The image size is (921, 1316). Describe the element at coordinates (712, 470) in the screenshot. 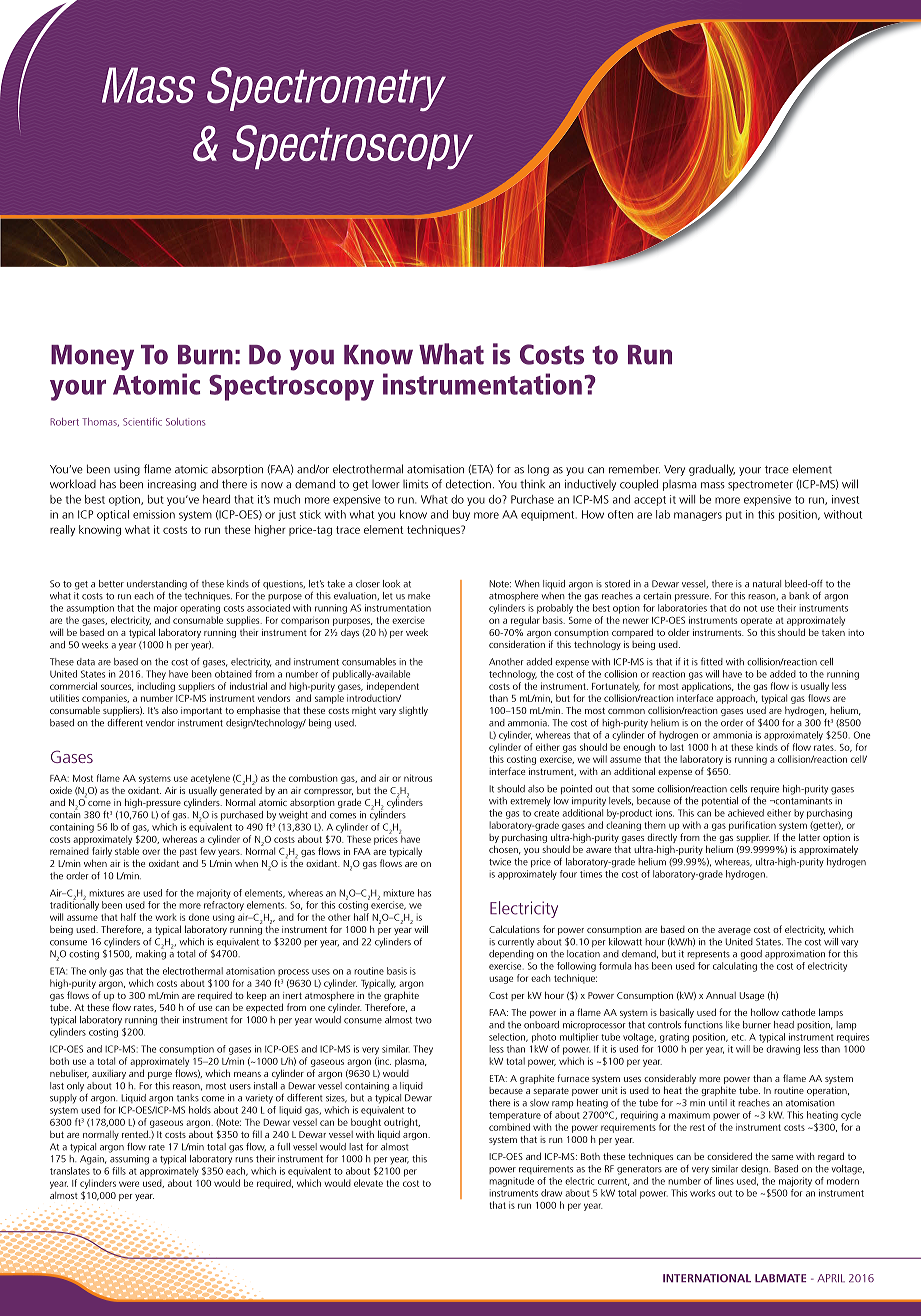

I see `gradually` at that location.
